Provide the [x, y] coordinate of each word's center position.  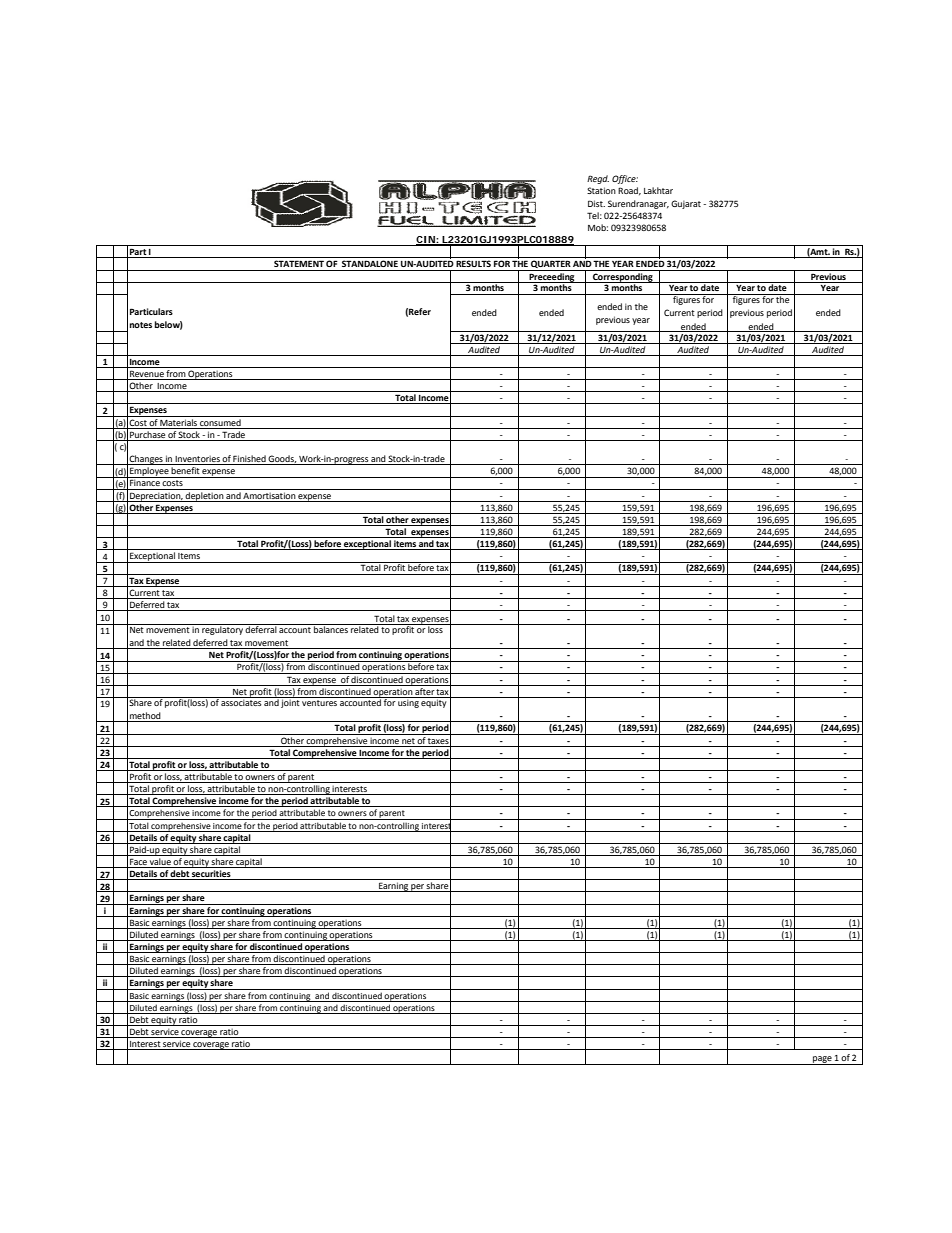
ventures [319, 703]
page [822, 1060]
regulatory [222, 629]
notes [141, 325]
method [145, 717]
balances [331, 628]
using [408, 702]
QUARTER [550, 265]
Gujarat [686, 204]
